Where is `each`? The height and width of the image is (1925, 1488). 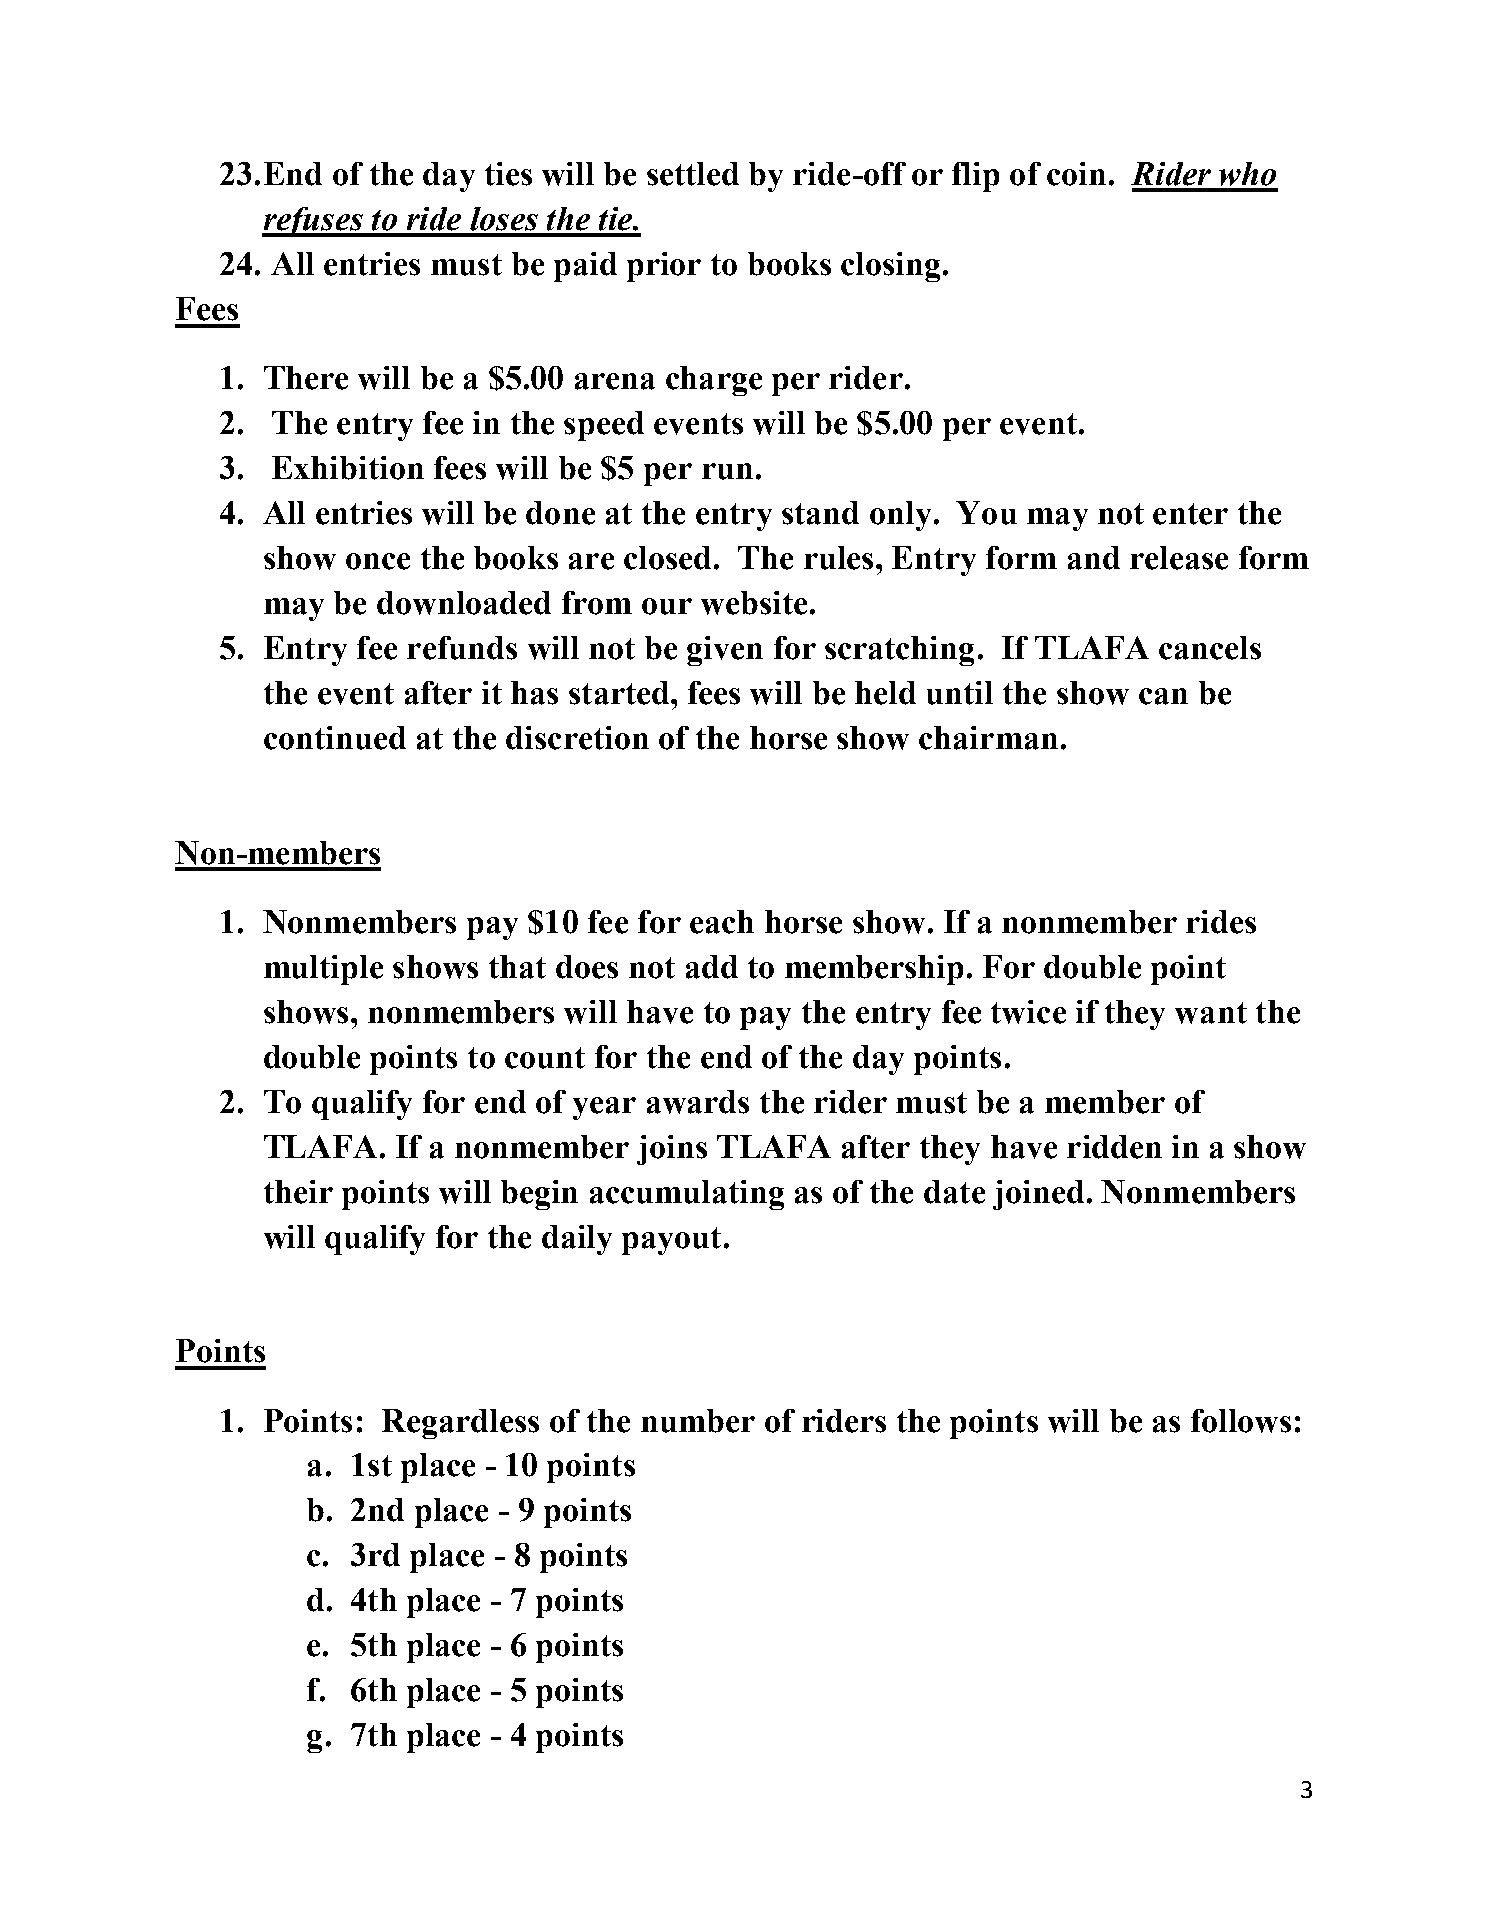
each is located at coordinates (722, 922).
